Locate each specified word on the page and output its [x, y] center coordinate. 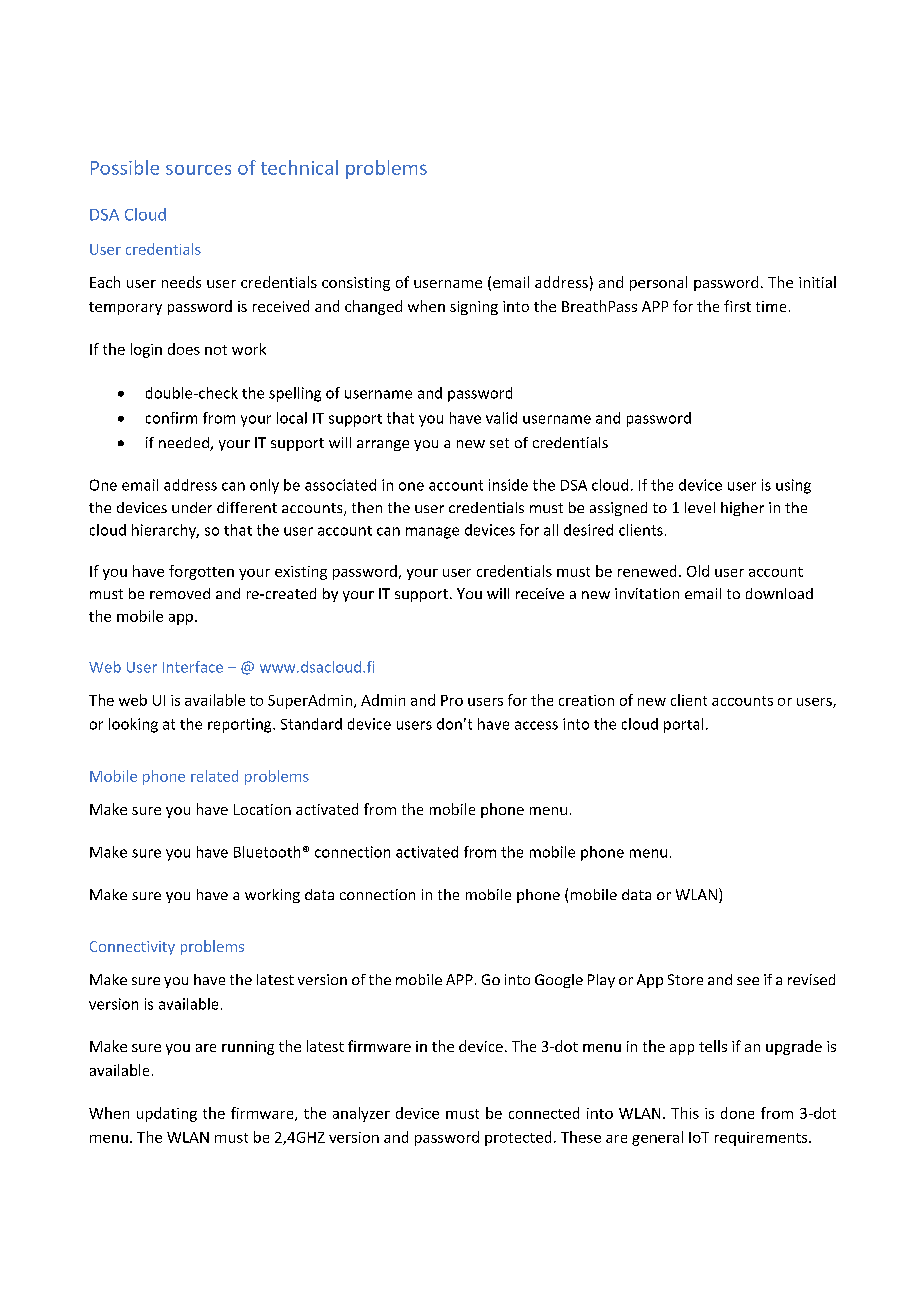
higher [742, 509]
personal [658, 283]
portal [683, 725]
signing [474, 308]
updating [167, 1114]
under [192, 507]
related [214, 776]
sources [198, 170]
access [536, 725]
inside [508, 485]
